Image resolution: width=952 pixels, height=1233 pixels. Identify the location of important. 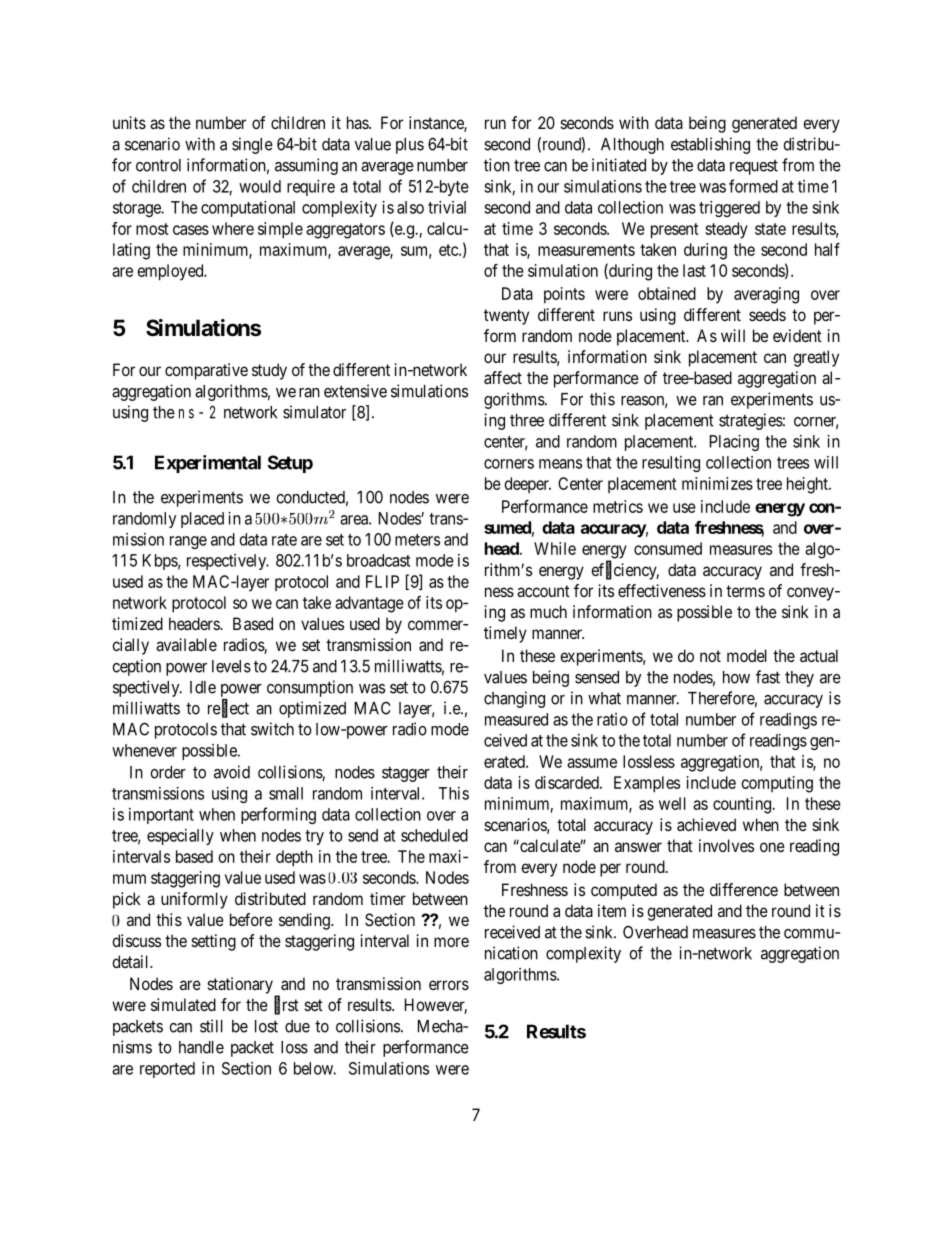
(161, 816).
